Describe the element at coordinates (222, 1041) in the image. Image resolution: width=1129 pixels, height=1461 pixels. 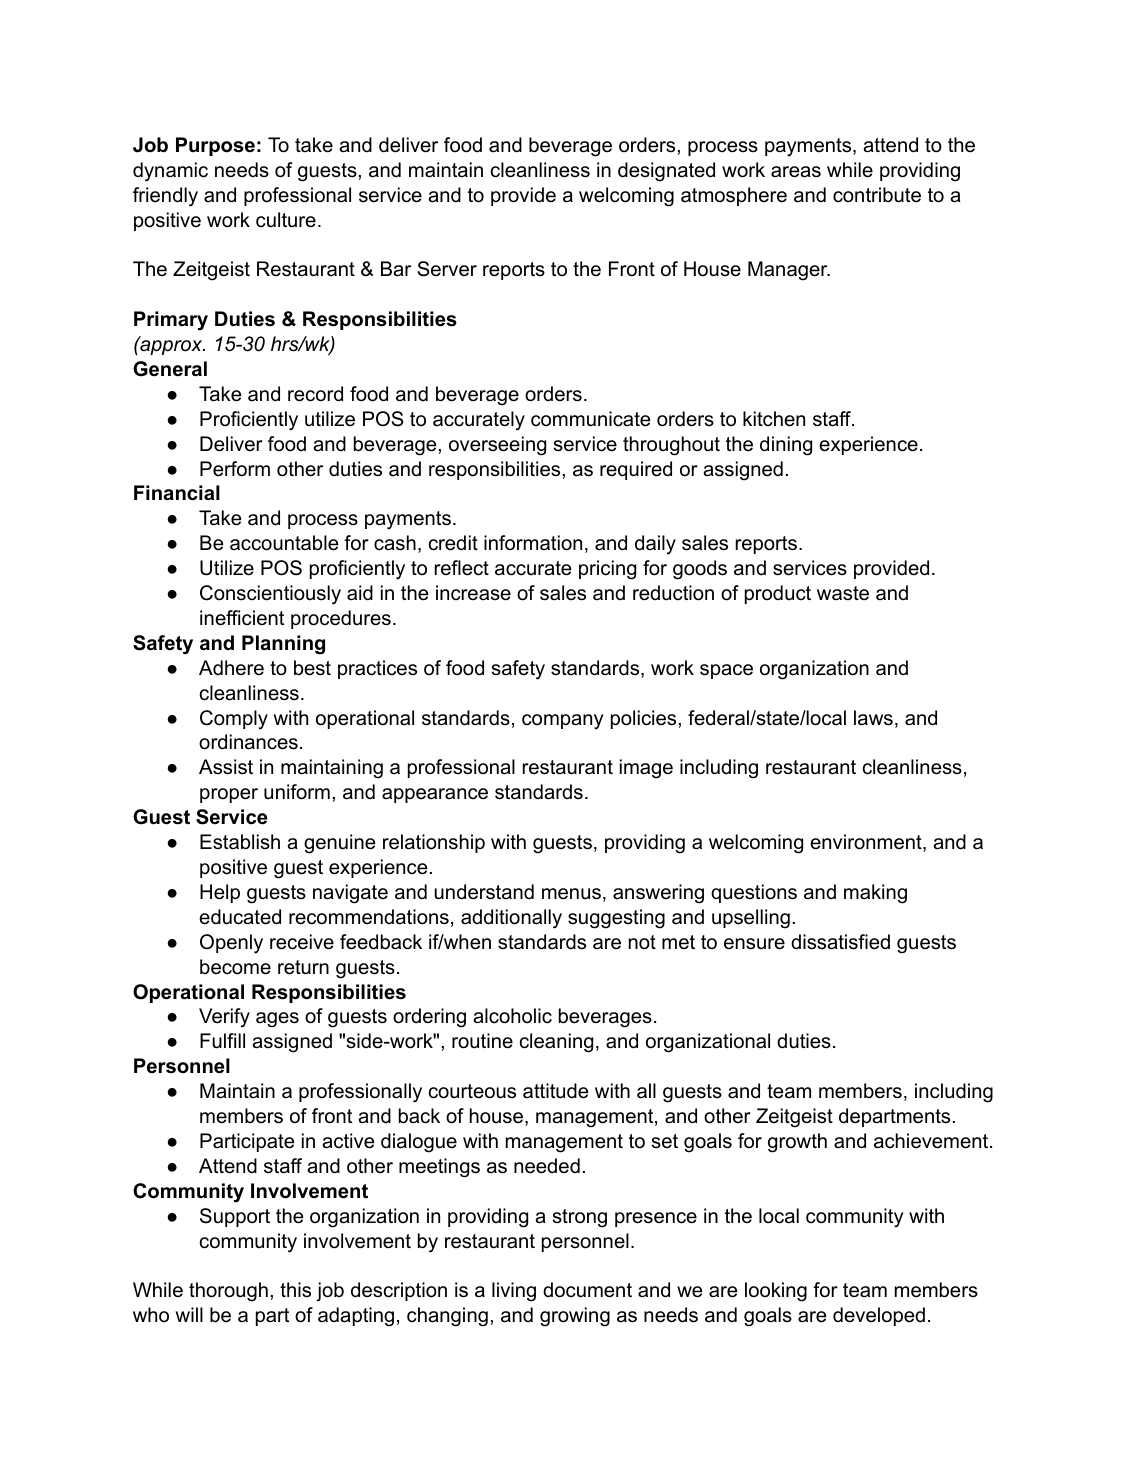
I see `Fulfill` at that location.
